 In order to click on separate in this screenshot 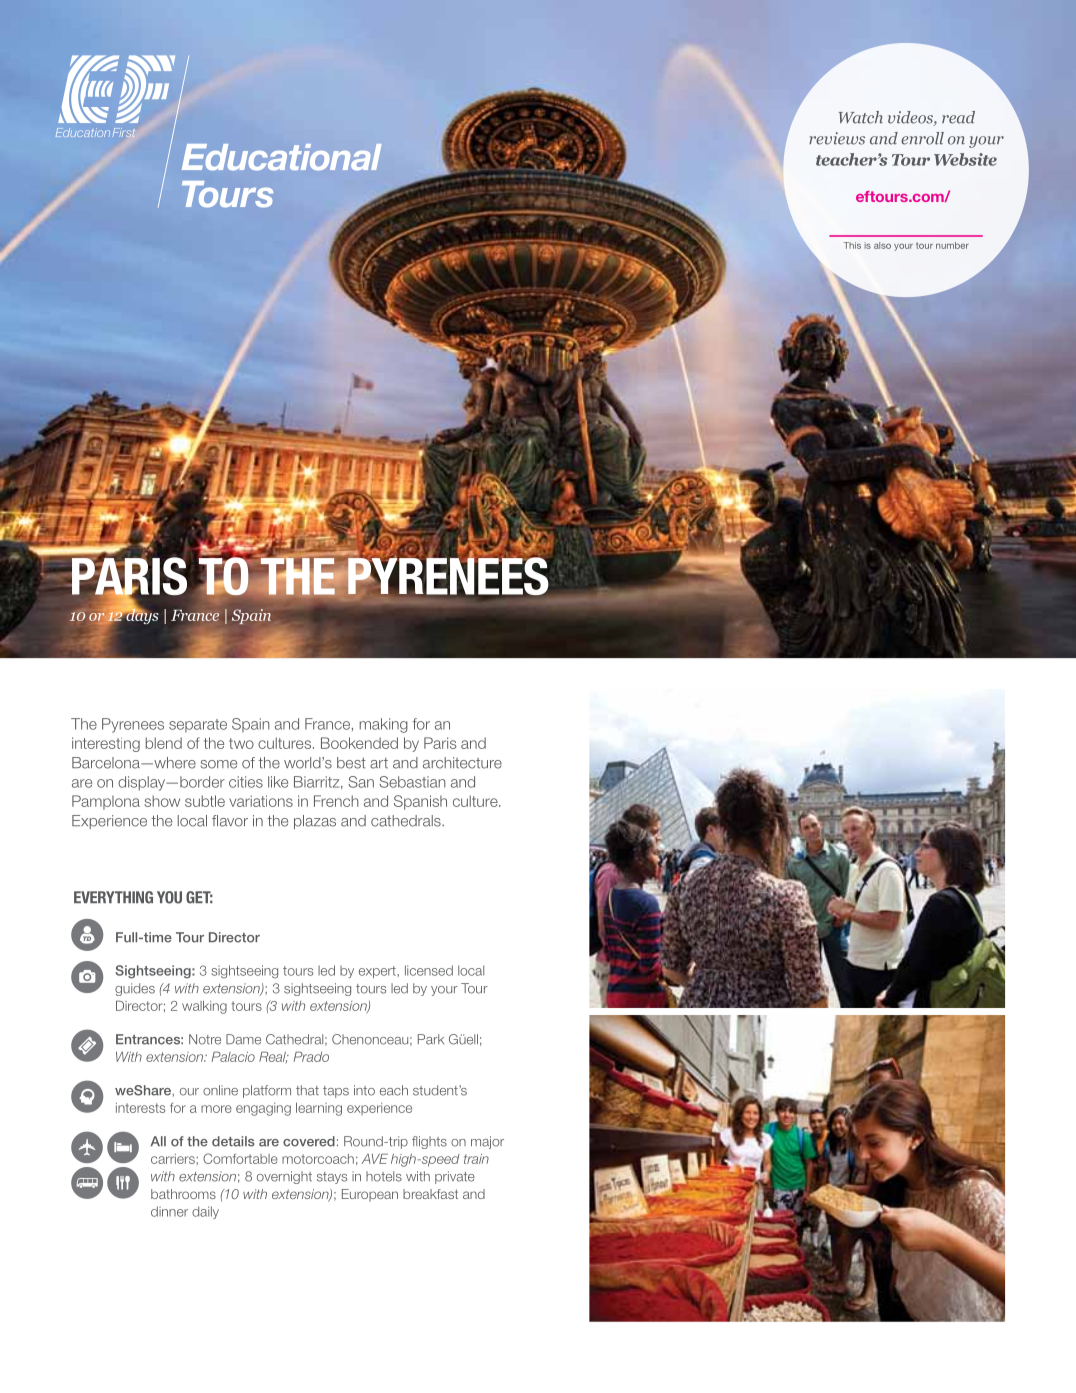, I will do `click(198, 725)`.
